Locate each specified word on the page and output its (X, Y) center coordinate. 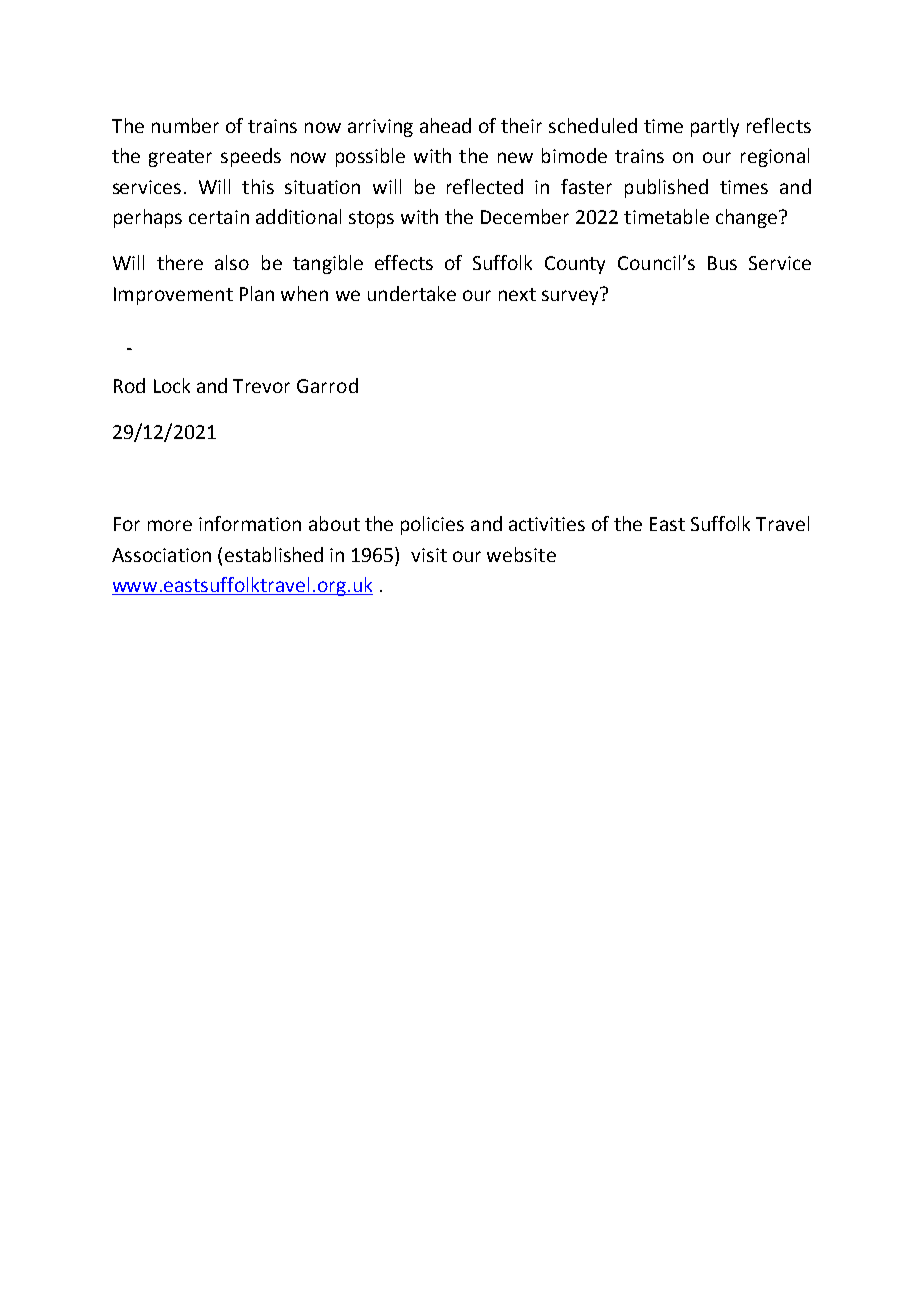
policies (432, 525)
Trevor (261, 386)
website (521, 554)
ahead (445, 125)
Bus (722, 263)
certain (219, 217)
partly (715, 127)
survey (571, 296)
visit (429, 555)
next (517, 294)
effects (404, 262)
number (185, 125)
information (250, 523)
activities (547, 524)
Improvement (173, 296)
